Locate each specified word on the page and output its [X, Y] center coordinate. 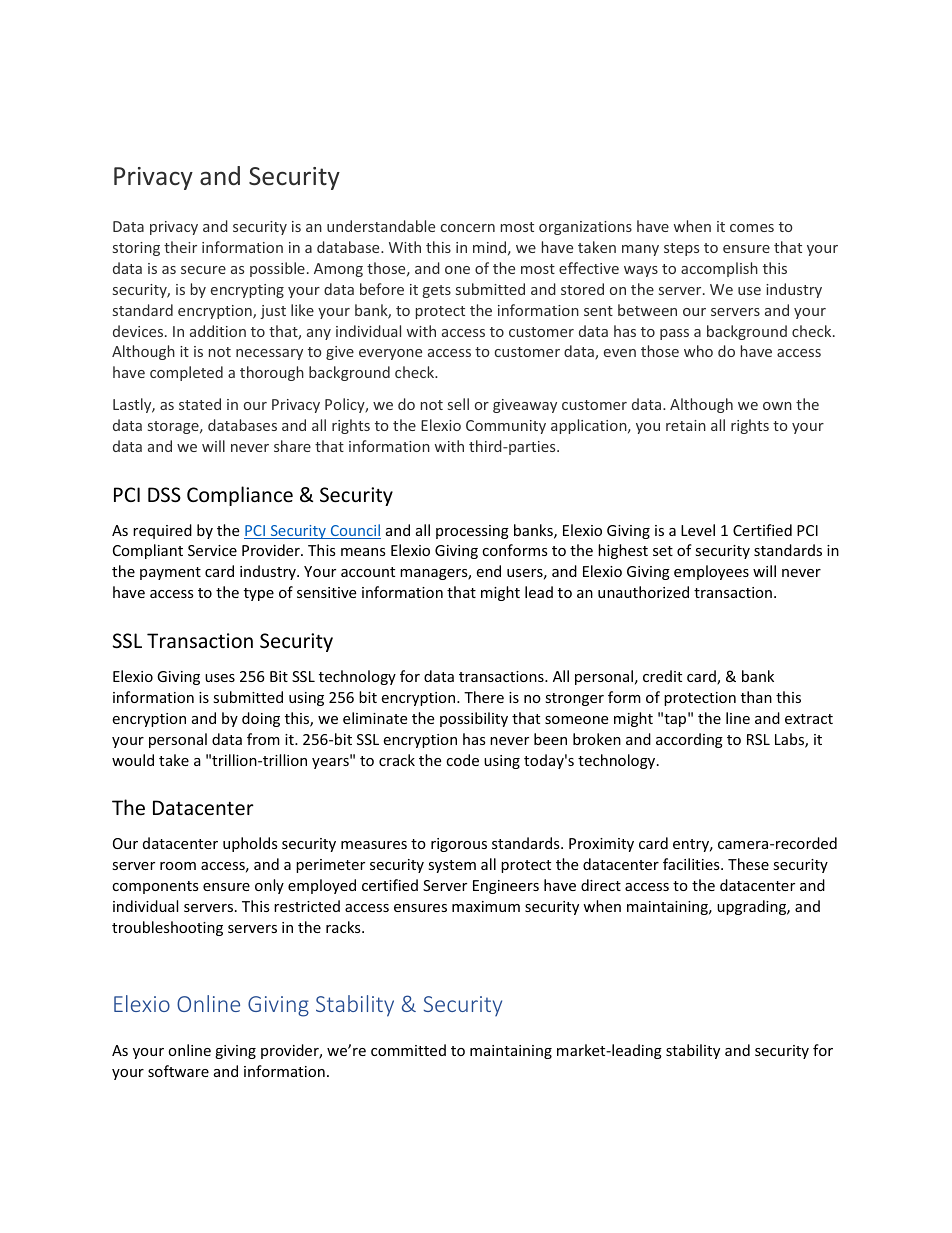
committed [408, 1050]
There [484, 697]
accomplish [719, 269]
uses [220, 678]
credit [662, 676]
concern [468, 228]
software [178, 1071]
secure [203, 270]
